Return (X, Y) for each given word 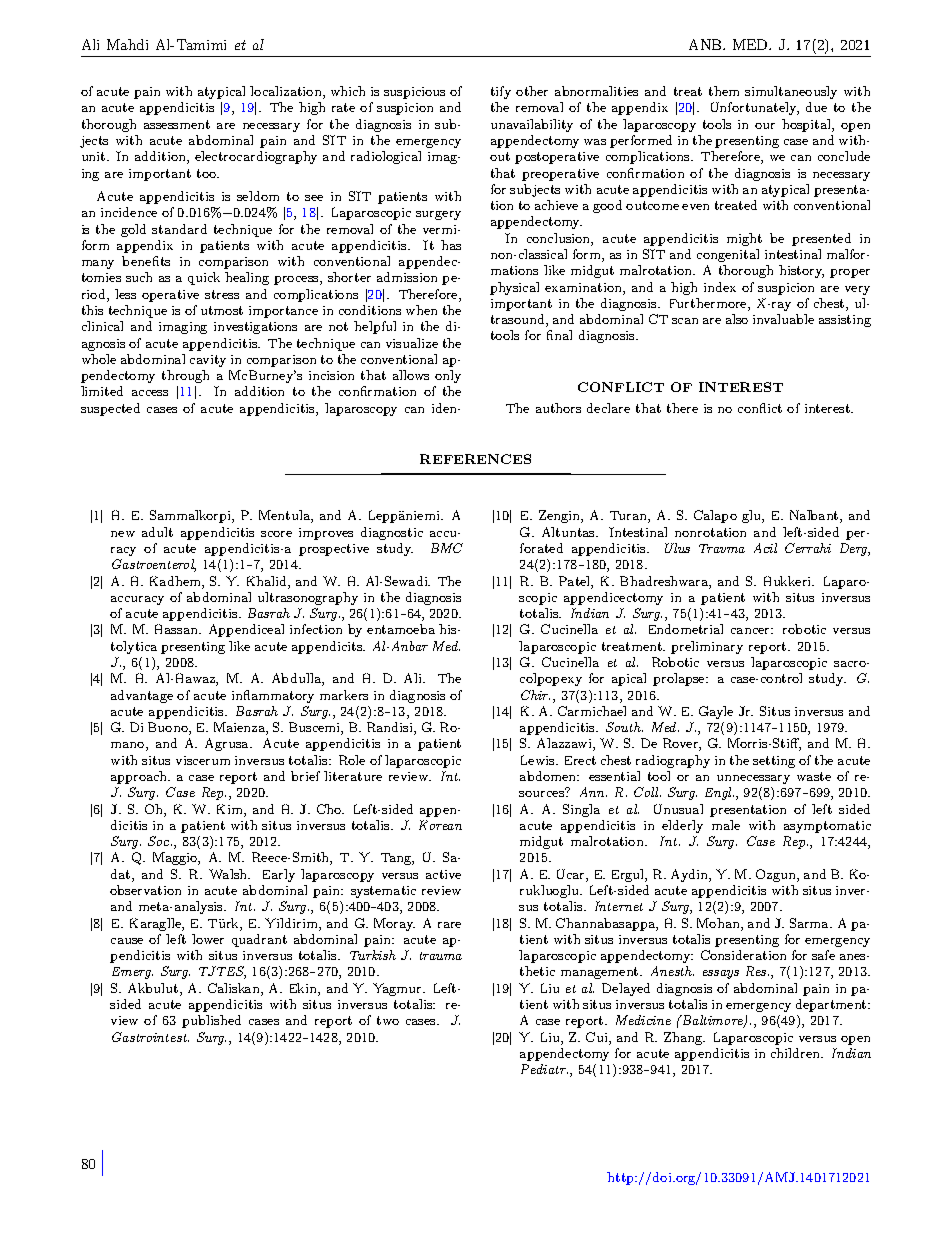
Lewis (539, 760)
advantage (142, 696)
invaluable (783, 319)
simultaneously (791, 92)
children (797, 1053)
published (211, 1021)
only (448, 376)
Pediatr (544, 1069)
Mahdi (127, 44)
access (150, 393)
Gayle (716, 712)
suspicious (414, 93)
